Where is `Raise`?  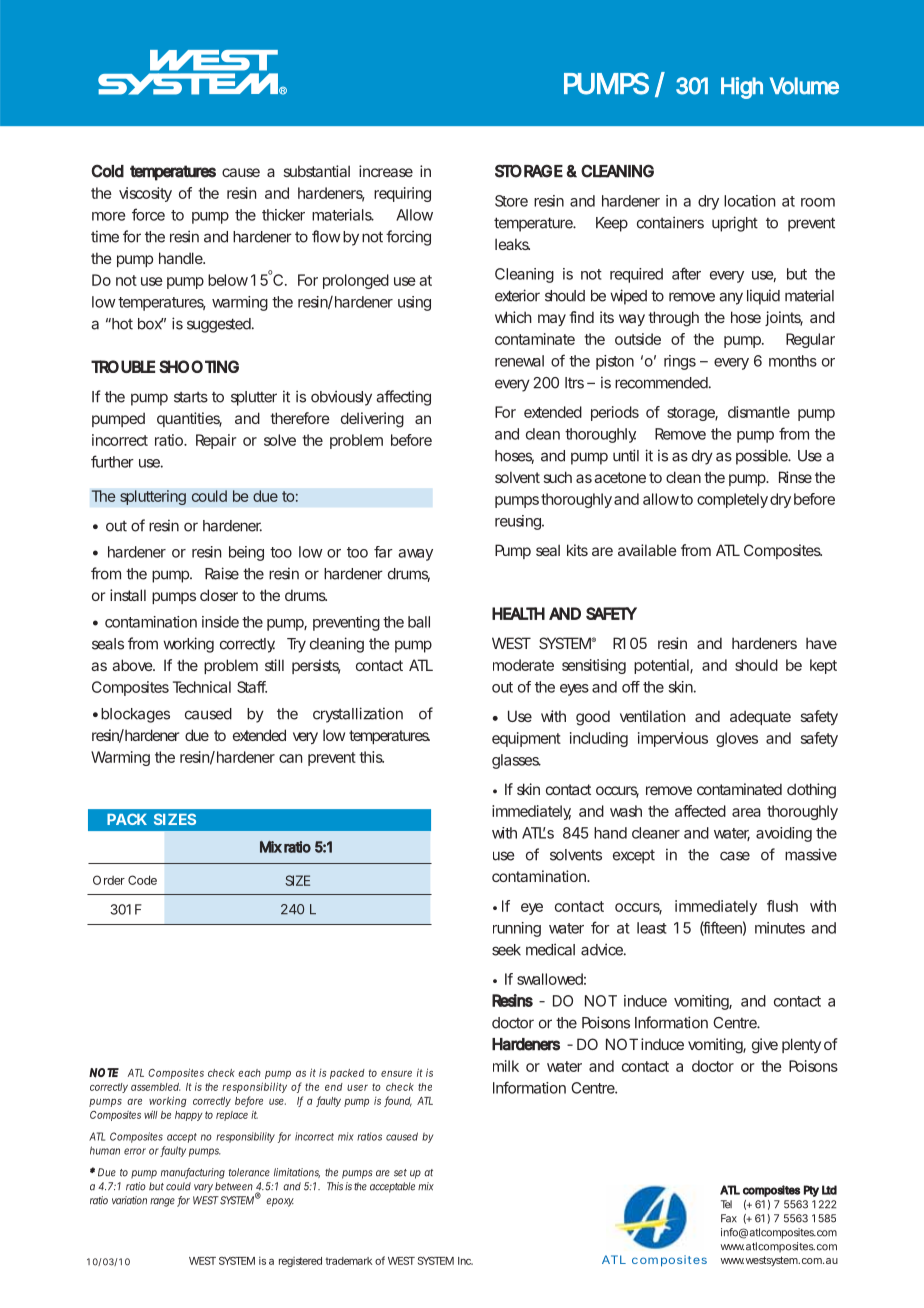 Raise is located at coordinates (222, 573).
